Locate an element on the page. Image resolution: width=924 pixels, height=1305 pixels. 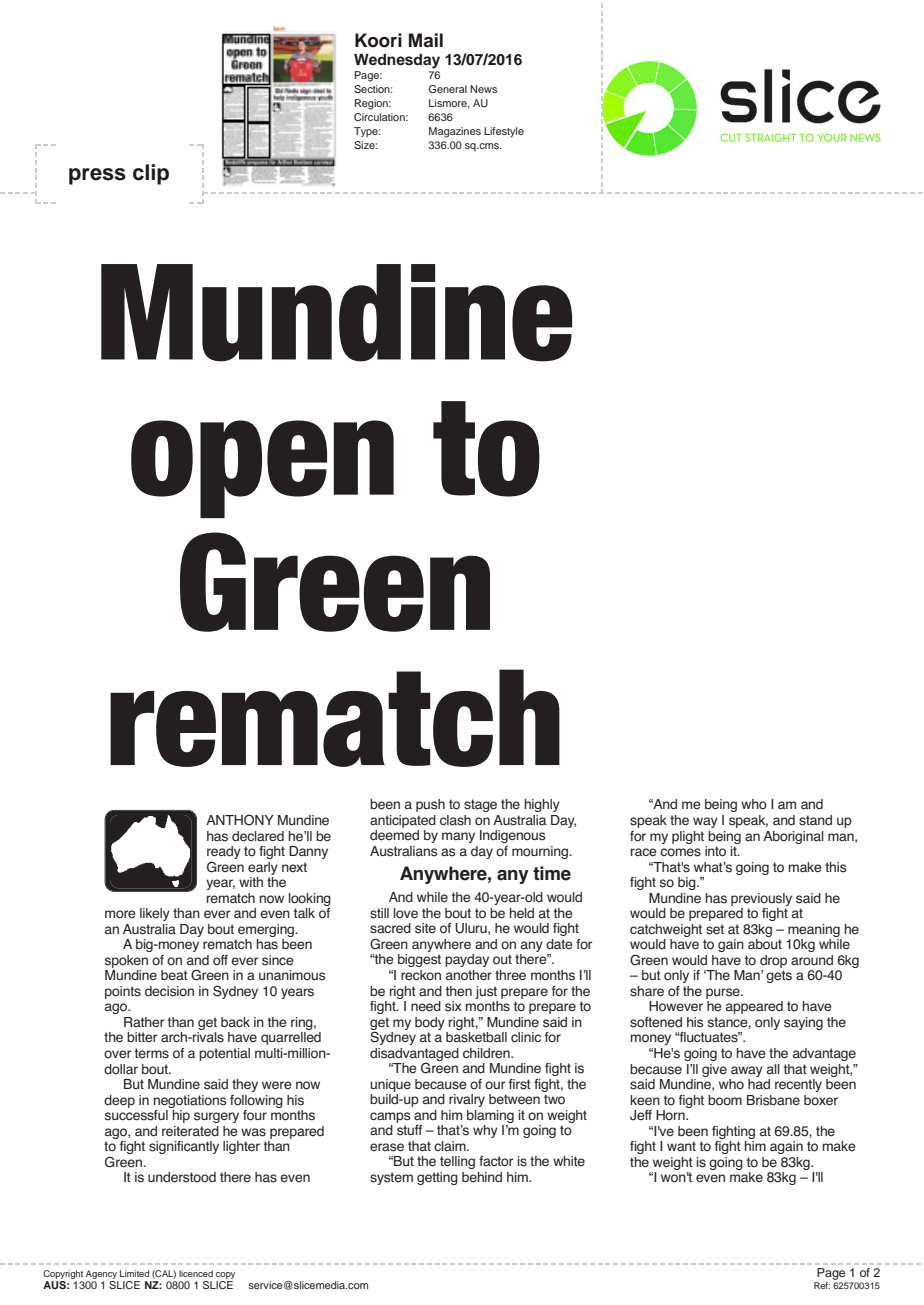
News is located at coordinates (483, 89).
